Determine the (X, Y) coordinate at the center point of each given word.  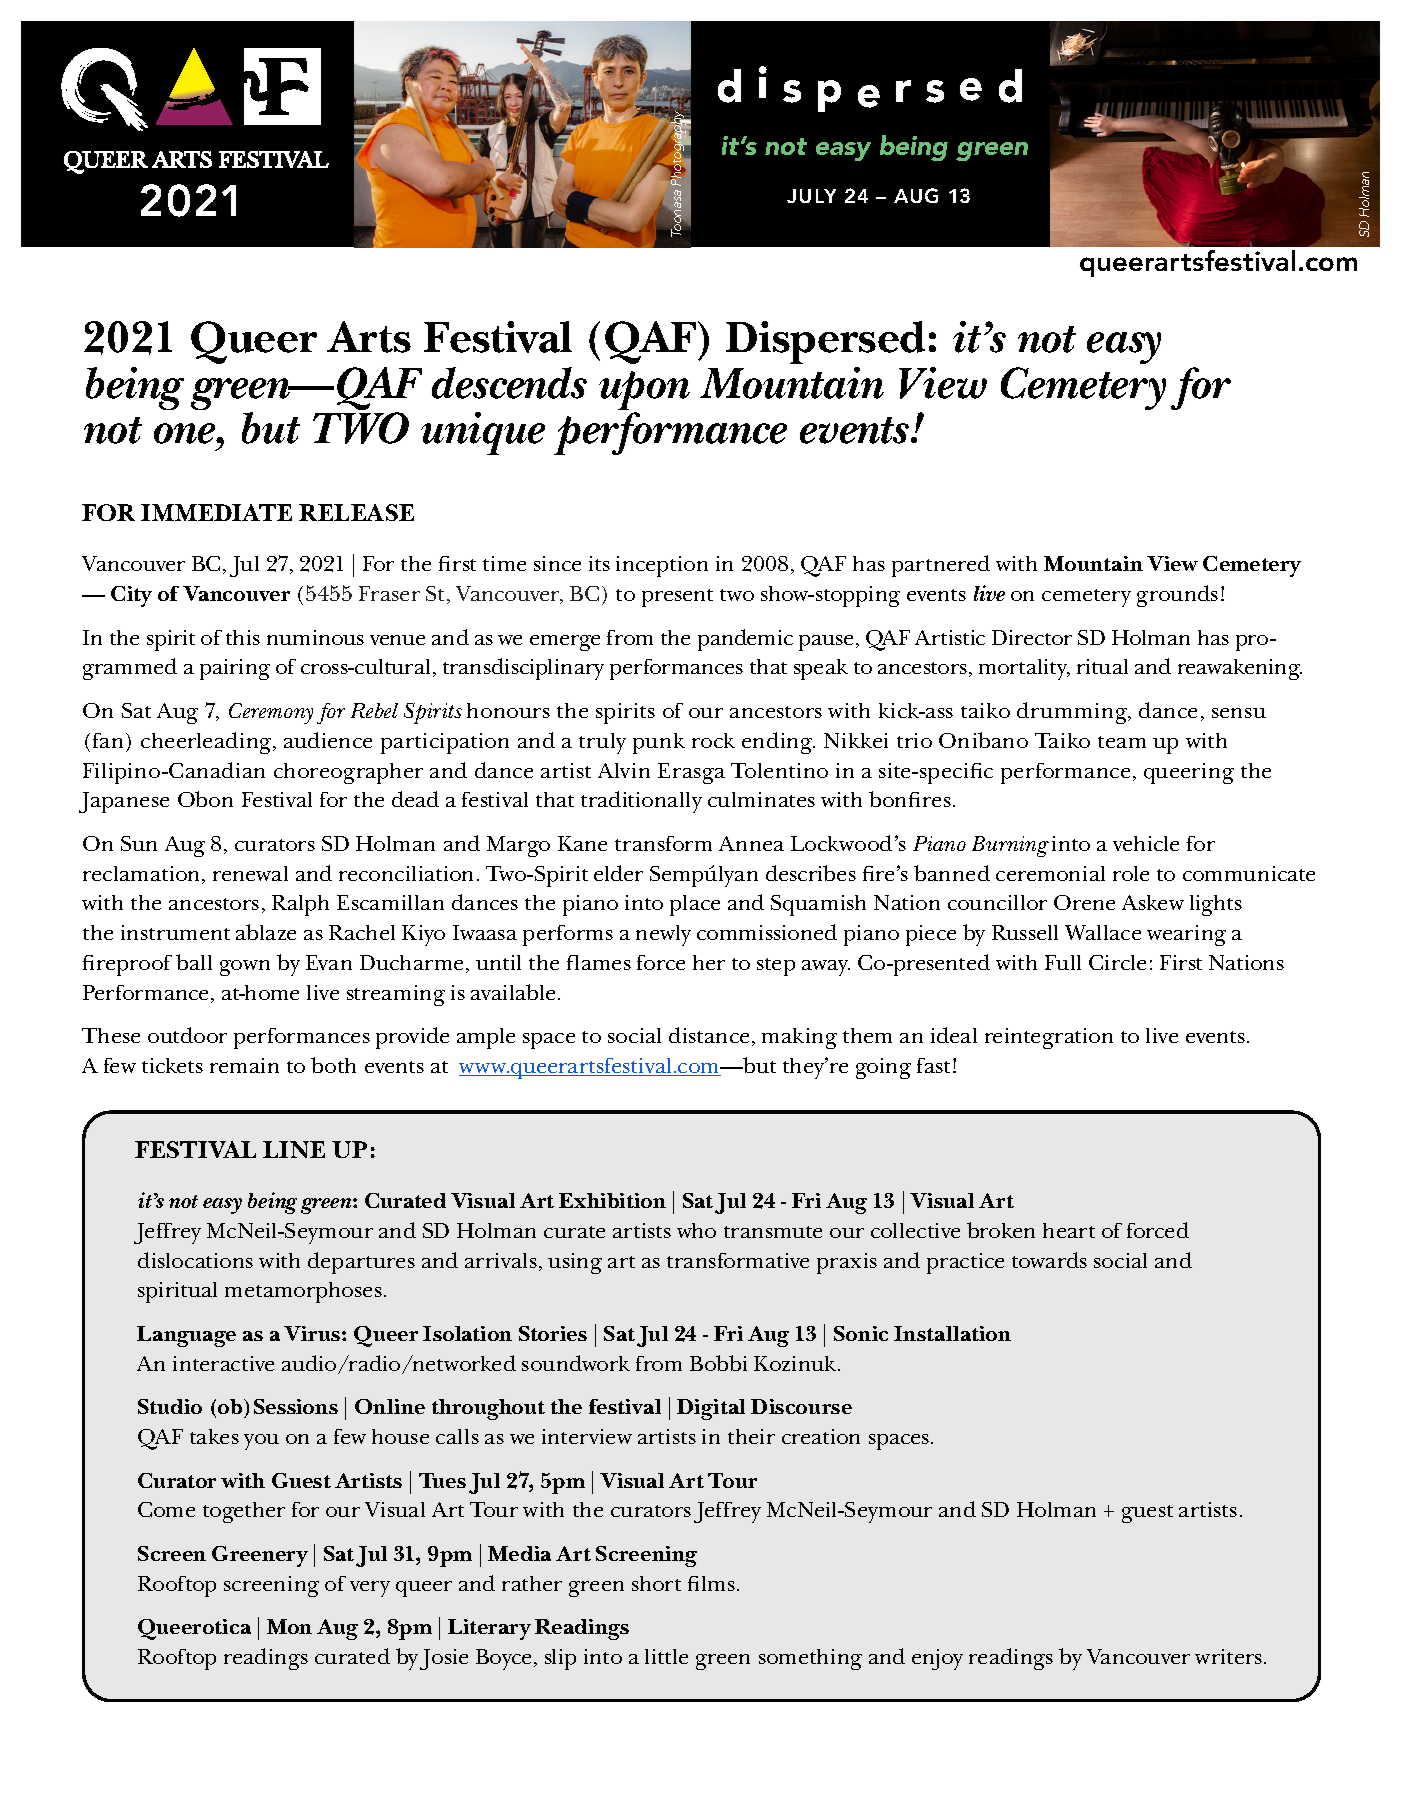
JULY (811, 196)
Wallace (1103, 932)
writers (1230, 1656)
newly (663, 935)
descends (509, 383)
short (656, 1583)
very (370, 1589)
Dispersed (825, 342)
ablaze (266, 932)
